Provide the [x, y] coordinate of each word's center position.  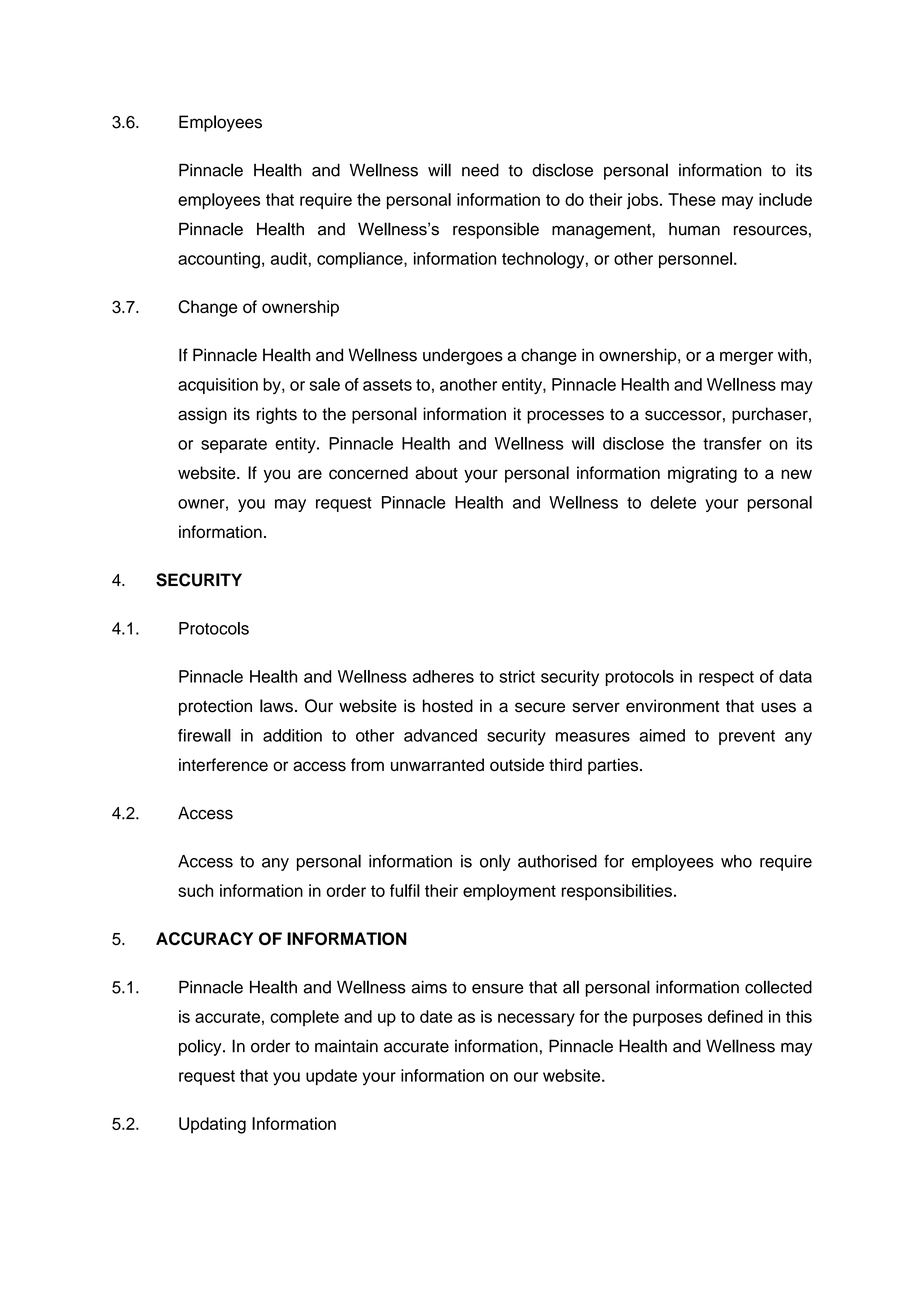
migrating [702, 474]
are [310, 474]
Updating [212, 1125]
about [436, 473]
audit [290, 258]
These [692, 199]
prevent [747, 737]
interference [223, 765]
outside [517, 765]
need [480, 170]
